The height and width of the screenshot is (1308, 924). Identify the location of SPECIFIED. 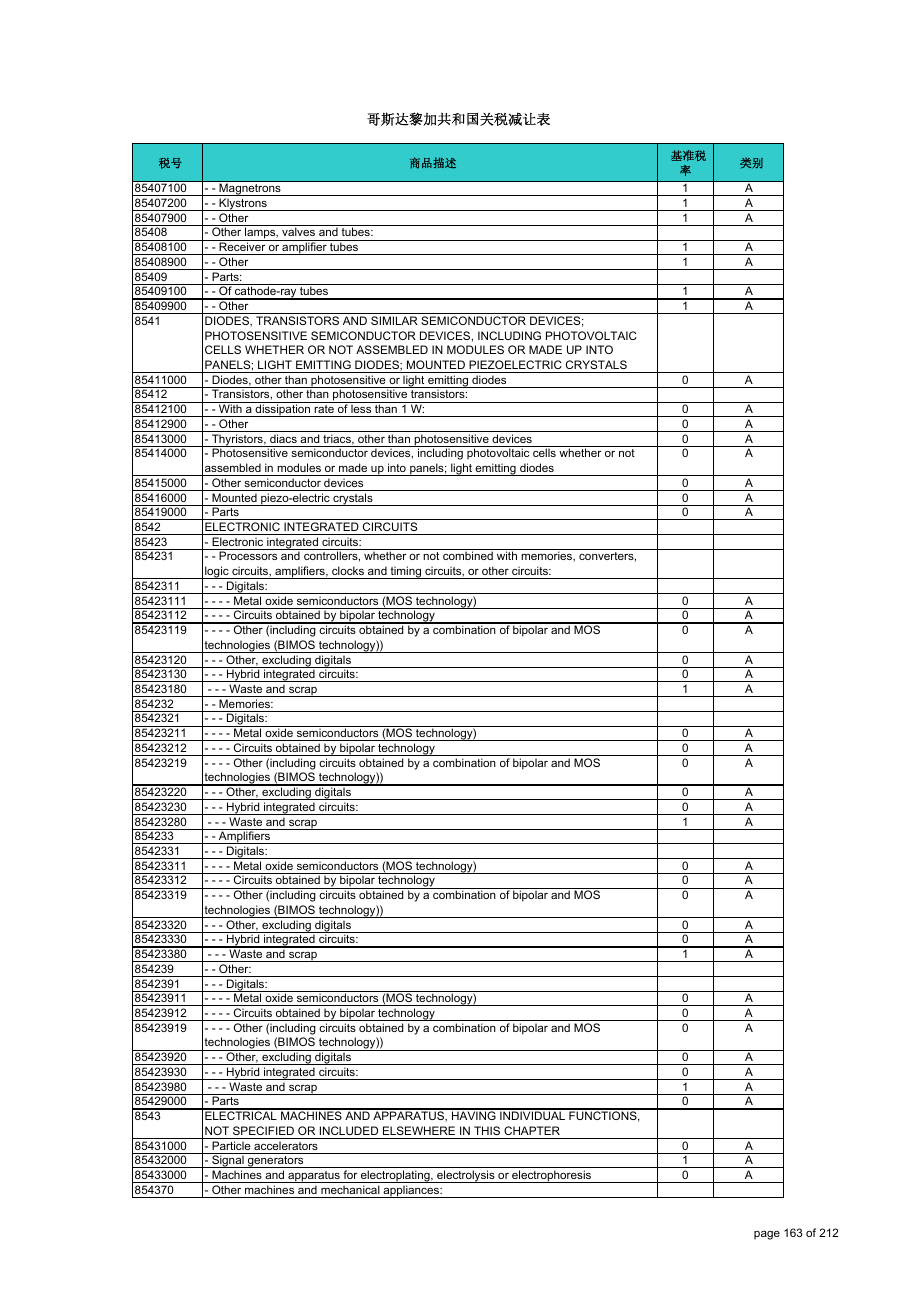
(263, 1130).
